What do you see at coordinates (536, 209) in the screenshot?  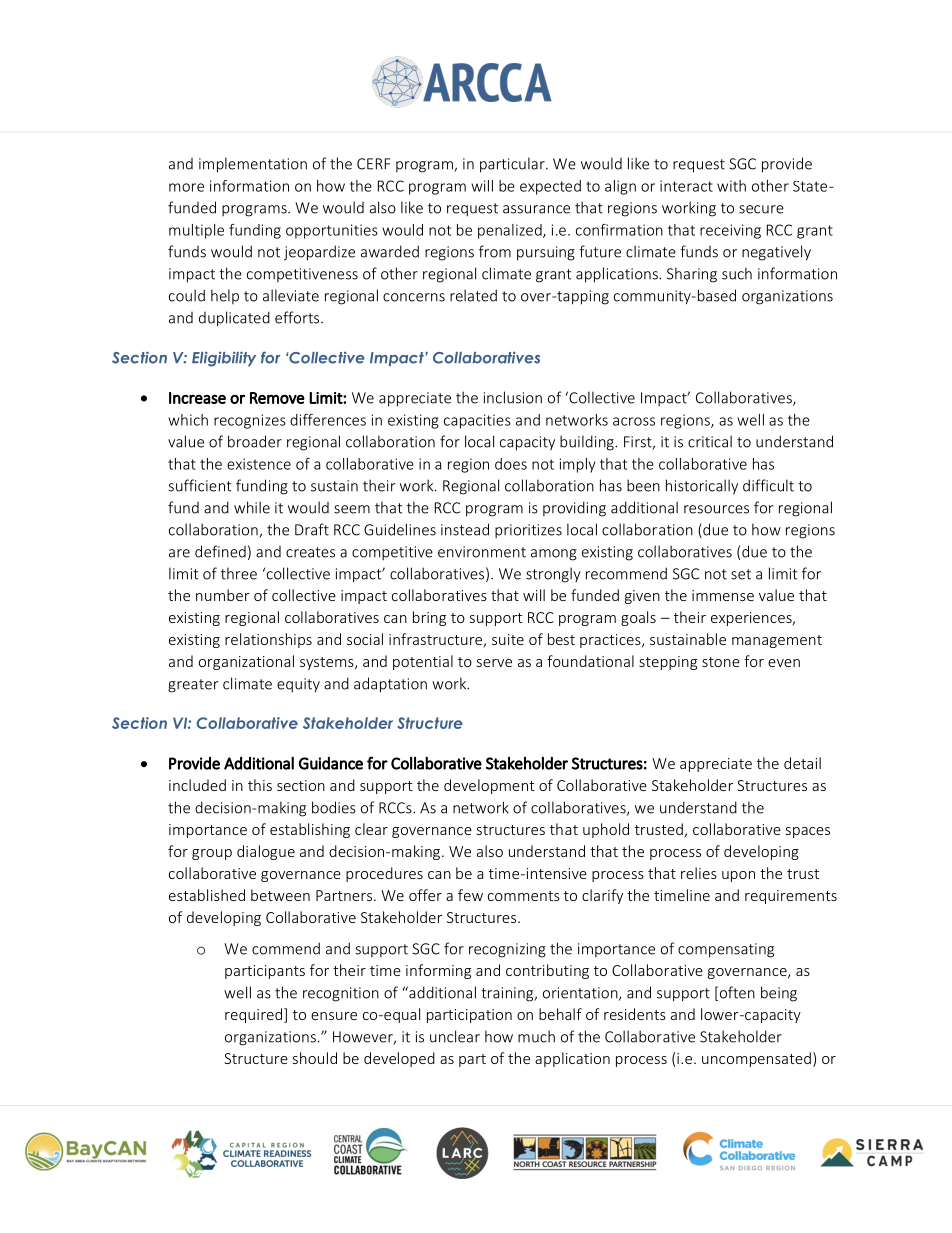 I see `assurance` at bounding box center [536, 209].
